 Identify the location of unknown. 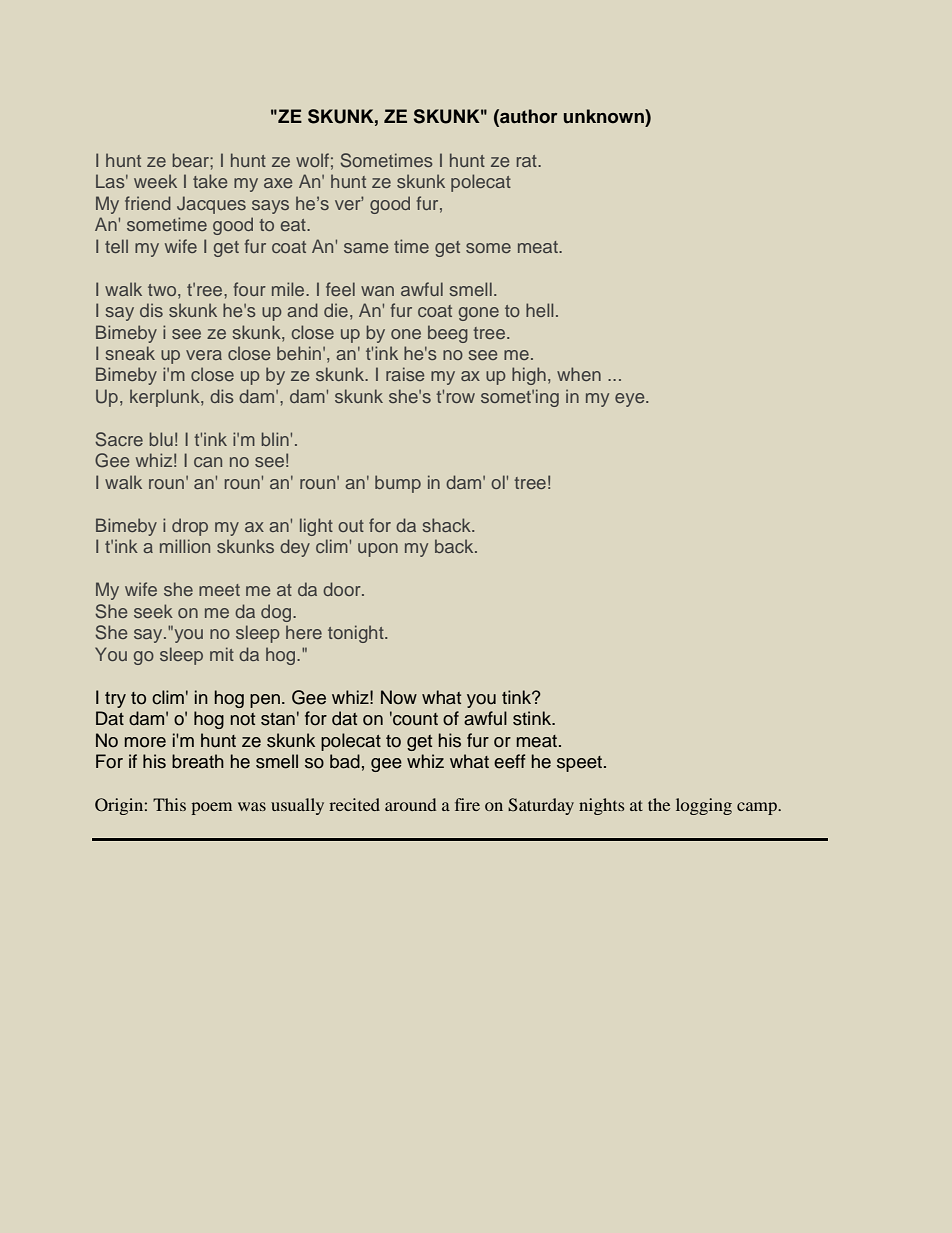
(605, 116).
